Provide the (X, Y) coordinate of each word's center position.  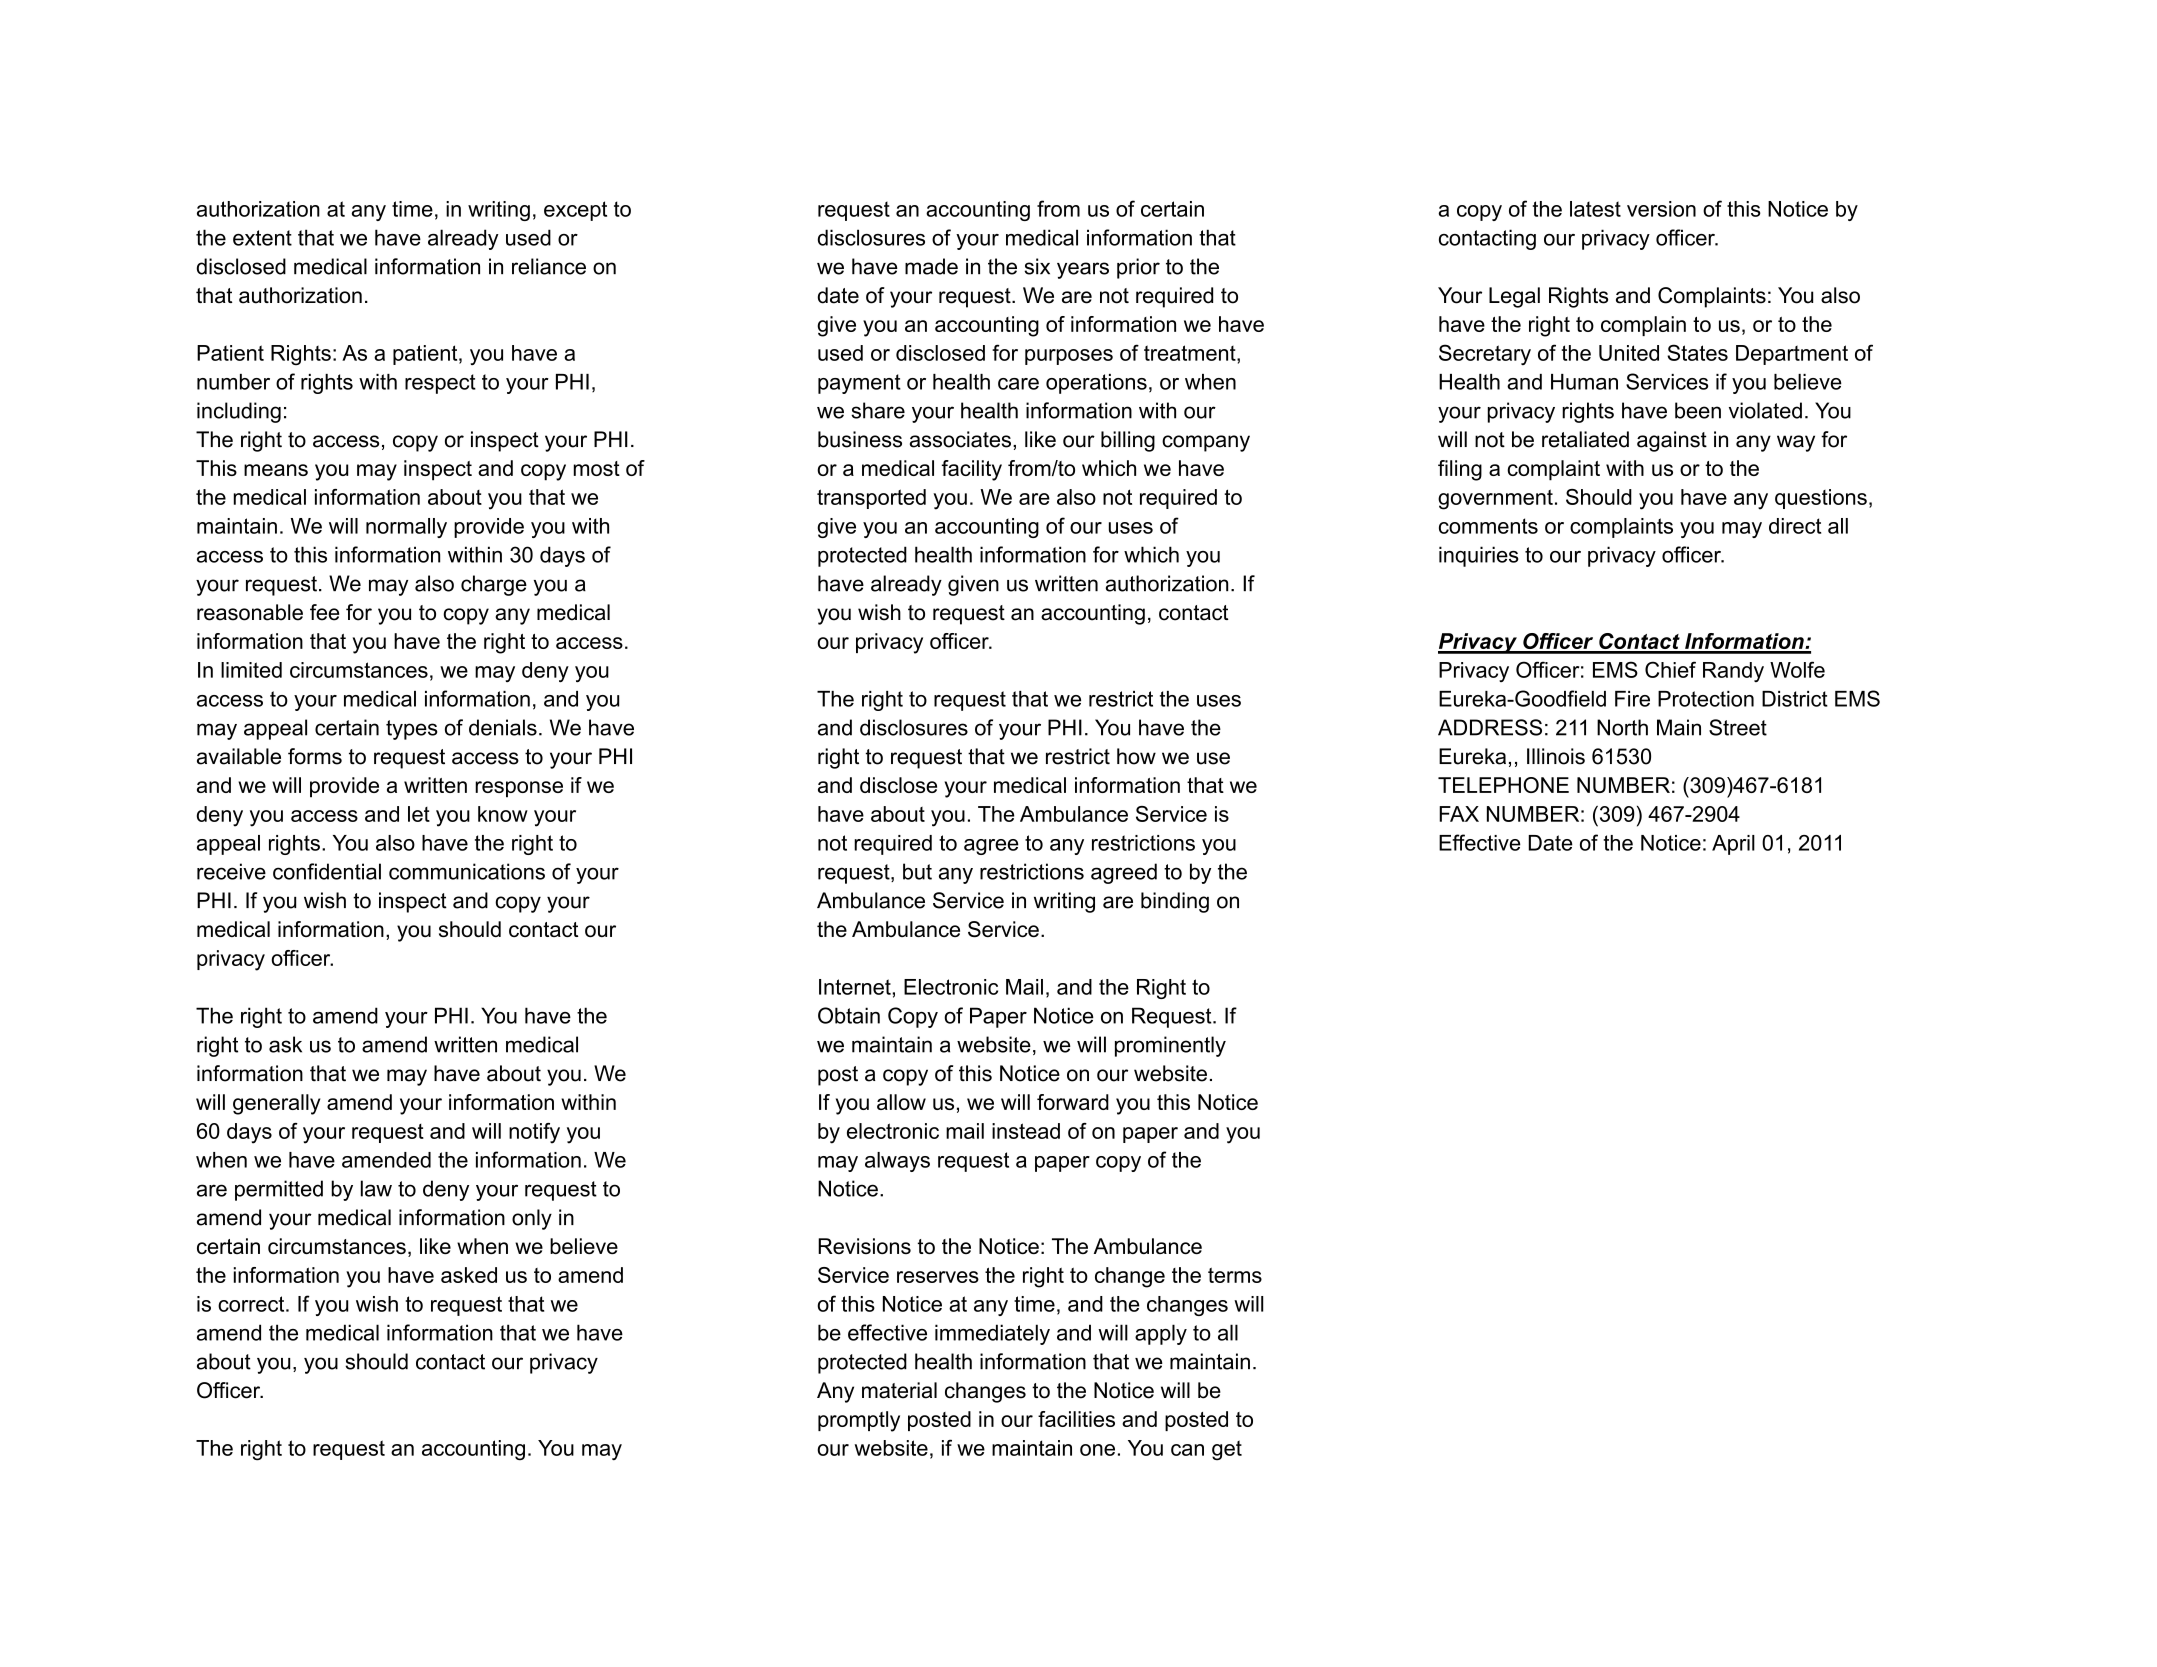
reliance (549, 266)
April (1733, 845)
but (917, 871)
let (419, 814)
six (1037, 266)
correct (252, 1304)
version (1661, 209)
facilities (1076, 1419)
